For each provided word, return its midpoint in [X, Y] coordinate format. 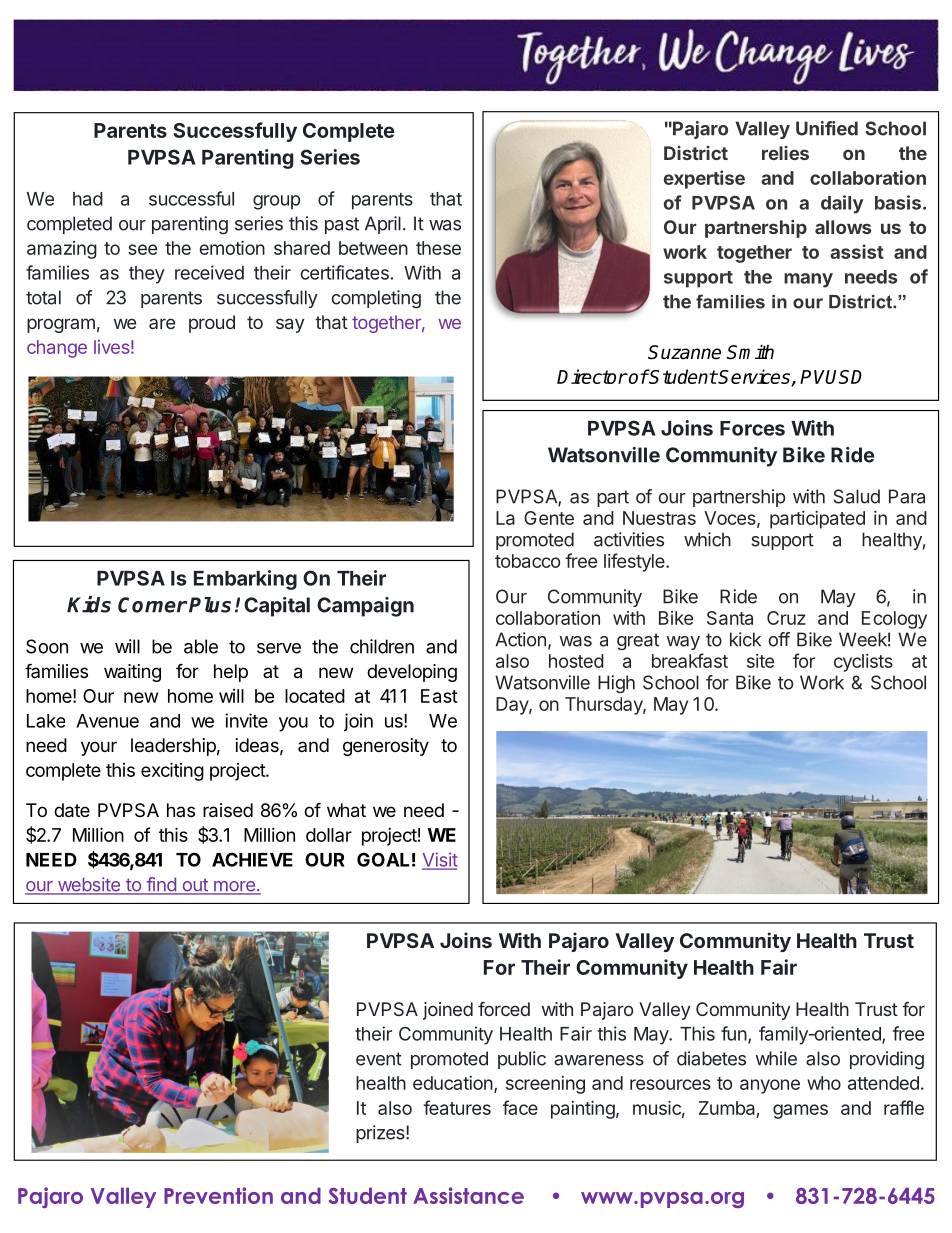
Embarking [245, 580]
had [88, 199]
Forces [752, 428]
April [383, 225]
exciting [172, 771]
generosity [386, 747]
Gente [549, 518]
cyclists [863, 663]
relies [785, 153]
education [453, 1083]
